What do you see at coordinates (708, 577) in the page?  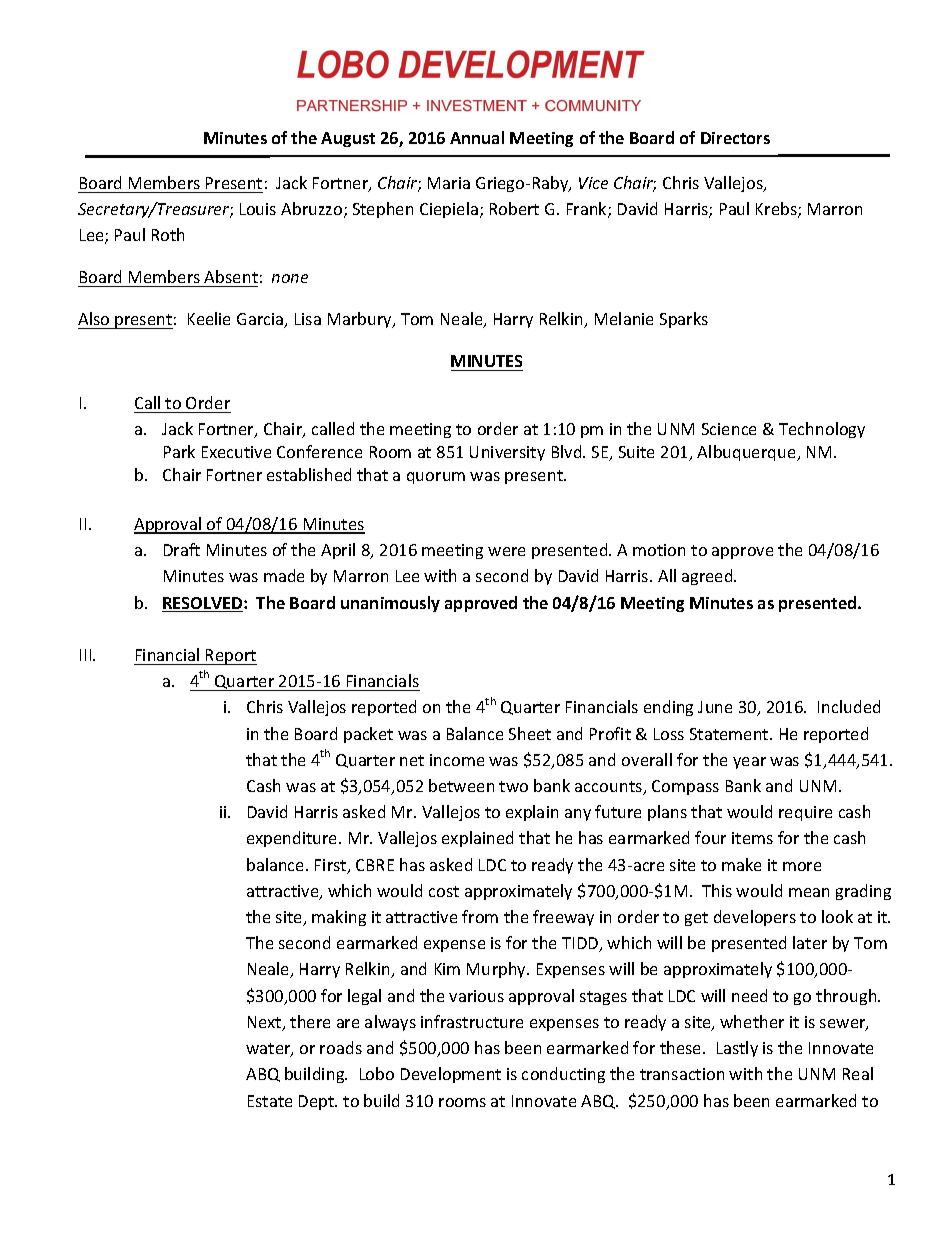 I see `agreed` at bounding box center [708, 577].
